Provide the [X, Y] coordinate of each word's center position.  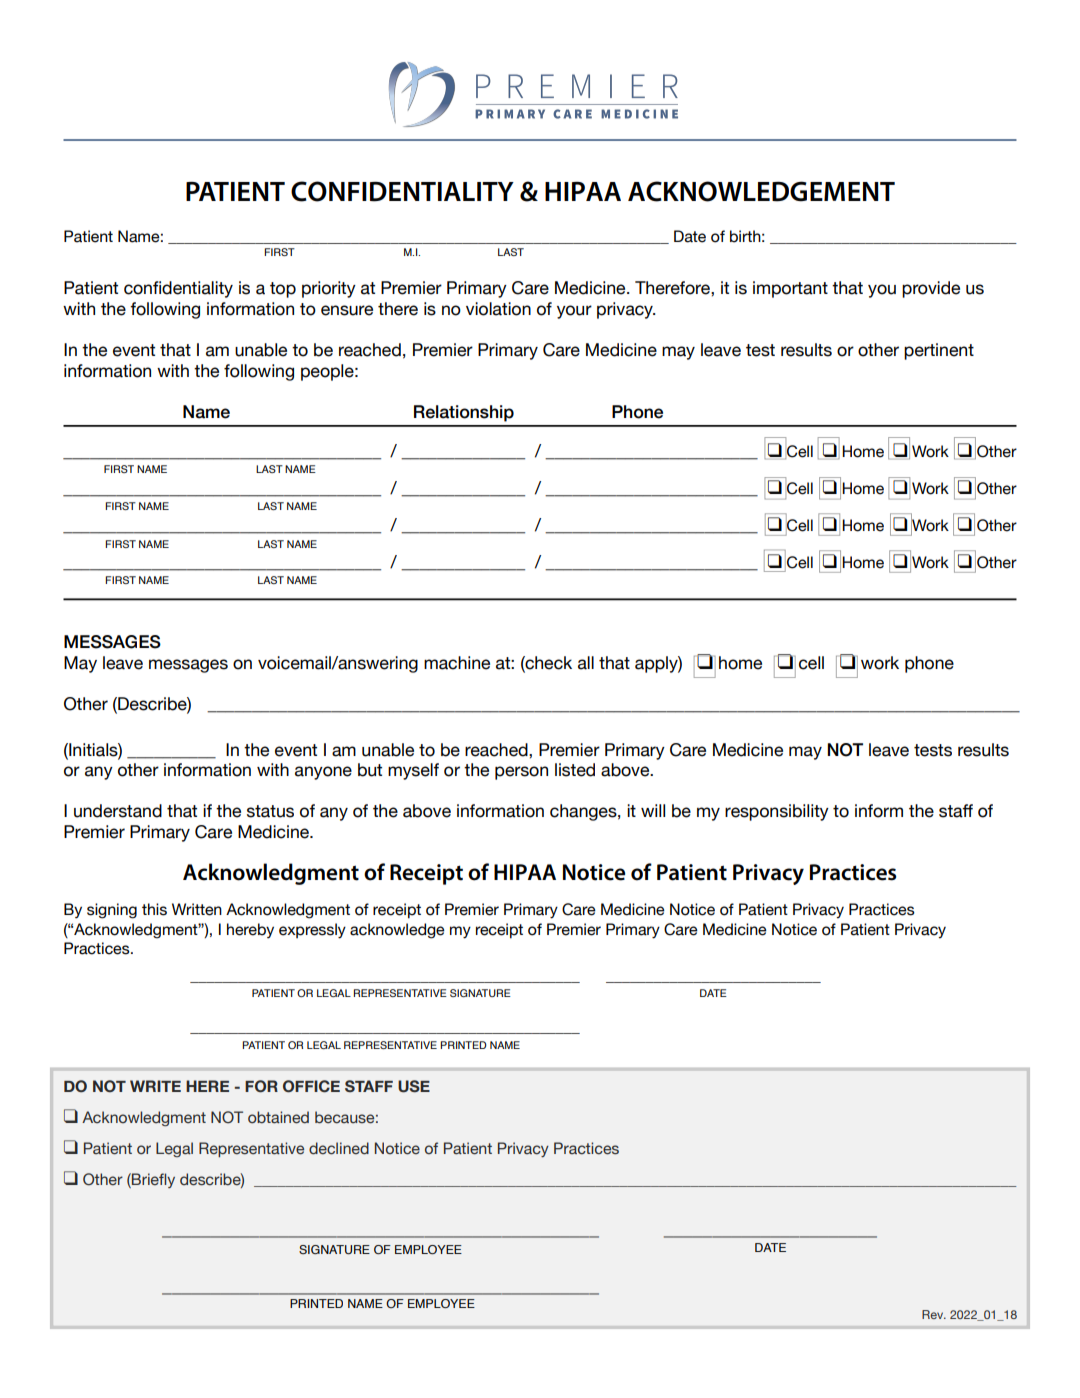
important [790, 289]
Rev [934, 1314]
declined [339, 1148]
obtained [278, 1117]
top [283, 290]
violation [498, 309]
